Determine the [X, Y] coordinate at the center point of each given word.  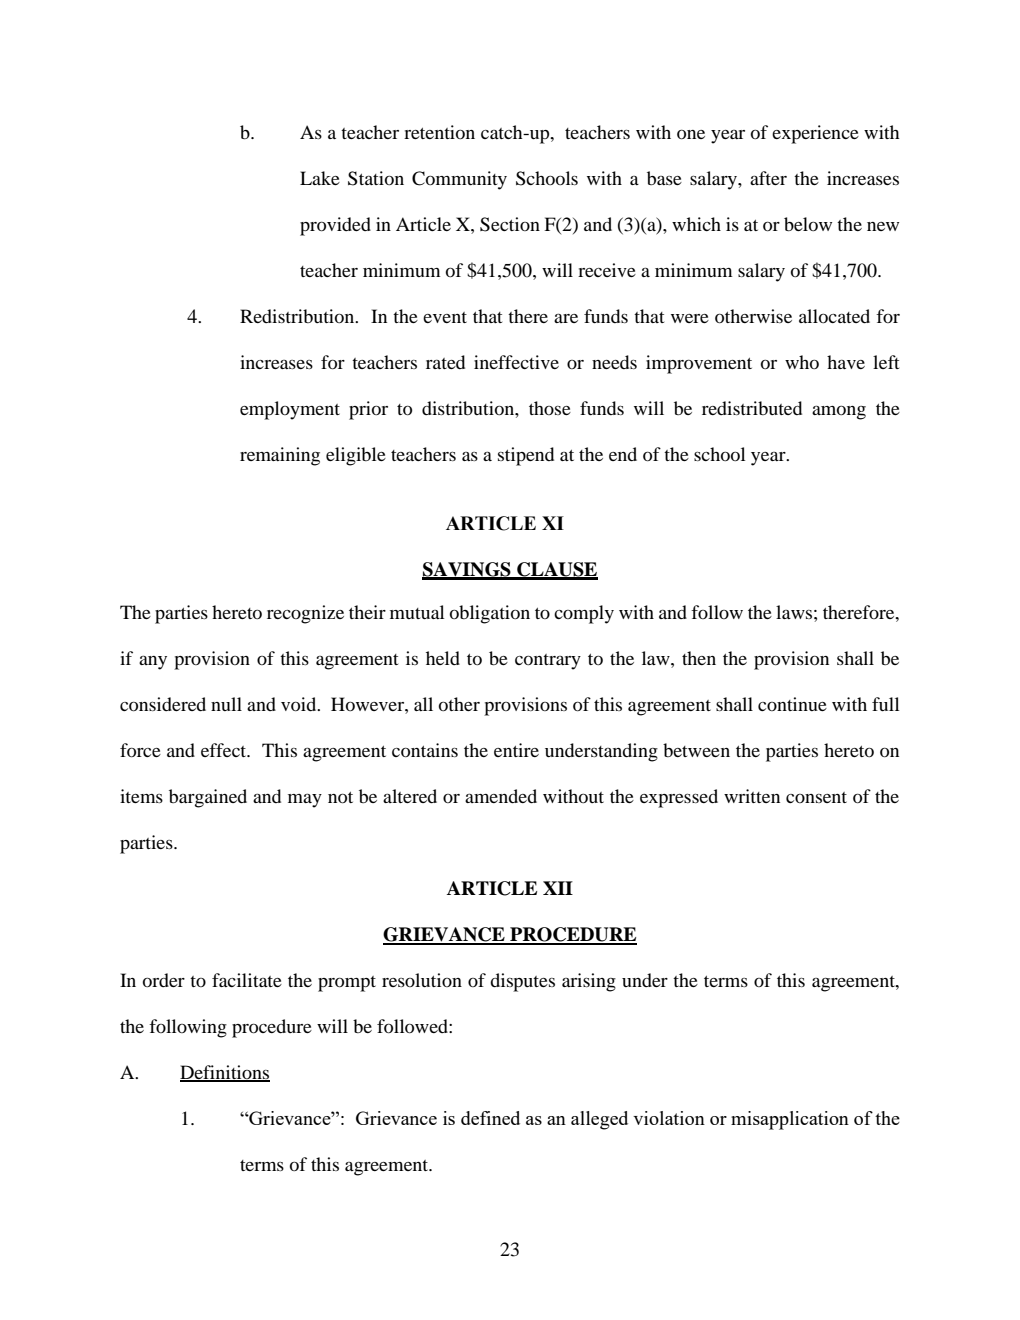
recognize [305, 614]
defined [490, 1118]
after [768, 178]
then [699, 658]
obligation [490, 614]
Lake [320, 178]
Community [459, 180]
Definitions [225, 1073]
